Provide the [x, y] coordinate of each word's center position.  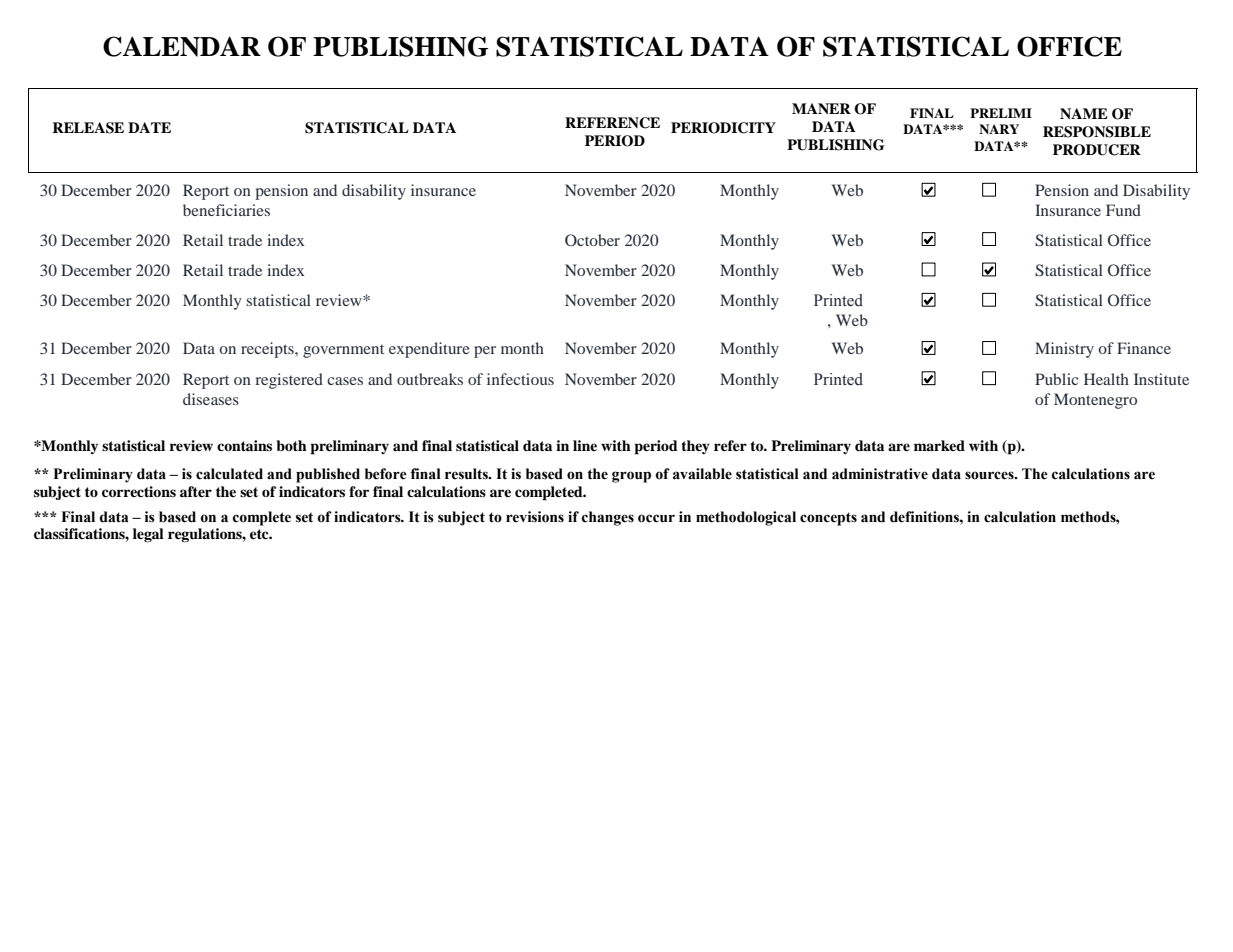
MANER [821, 108]
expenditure [429, 350]
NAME [1084, 113]
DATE [149, 127]
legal [148, 535]
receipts [268, 350]
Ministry [1064, 350]
